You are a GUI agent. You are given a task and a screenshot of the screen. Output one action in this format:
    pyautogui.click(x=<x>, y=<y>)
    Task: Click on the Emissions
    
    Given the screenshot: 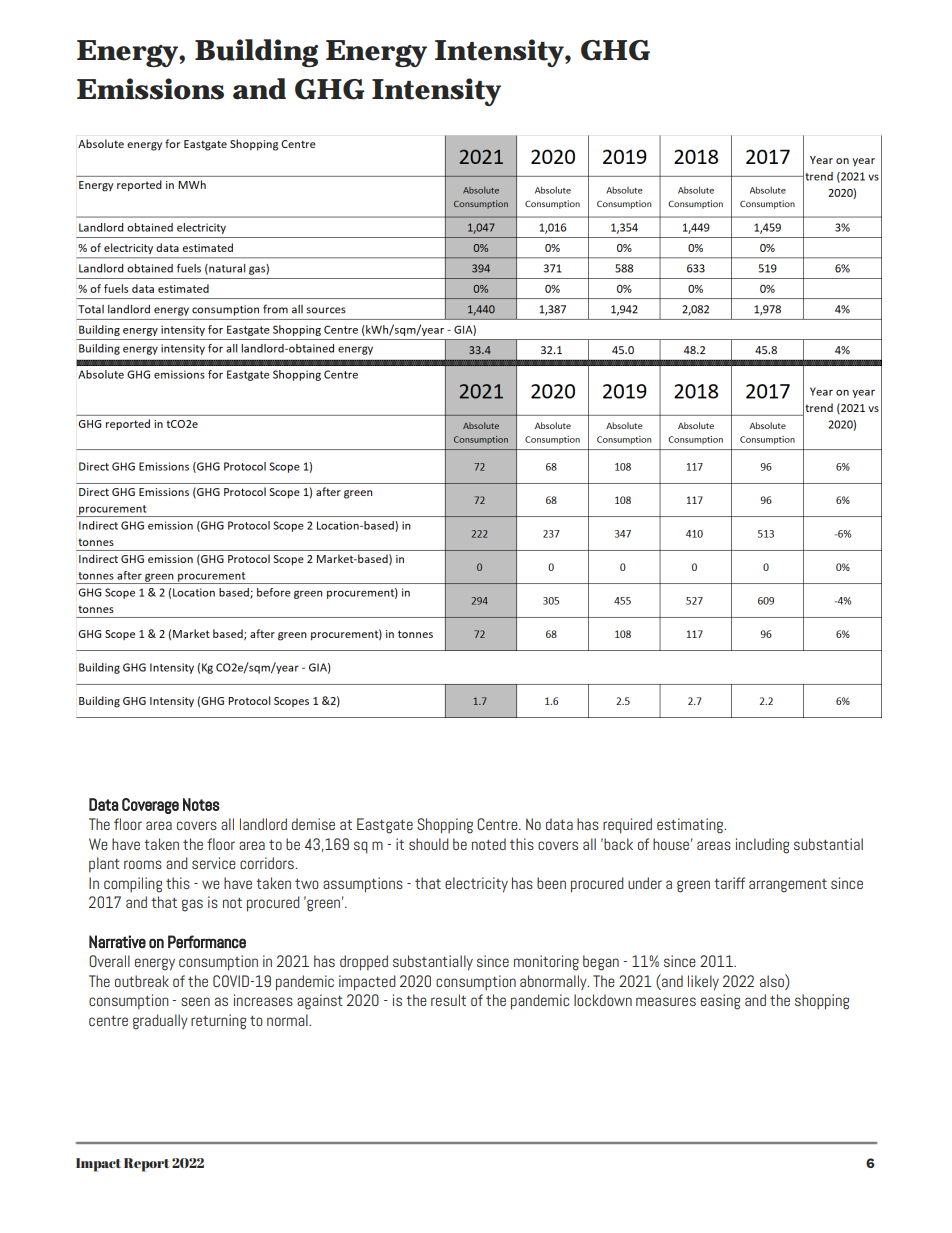 What is the action you would take?
    pyautogui.click(x=150, y=89)
